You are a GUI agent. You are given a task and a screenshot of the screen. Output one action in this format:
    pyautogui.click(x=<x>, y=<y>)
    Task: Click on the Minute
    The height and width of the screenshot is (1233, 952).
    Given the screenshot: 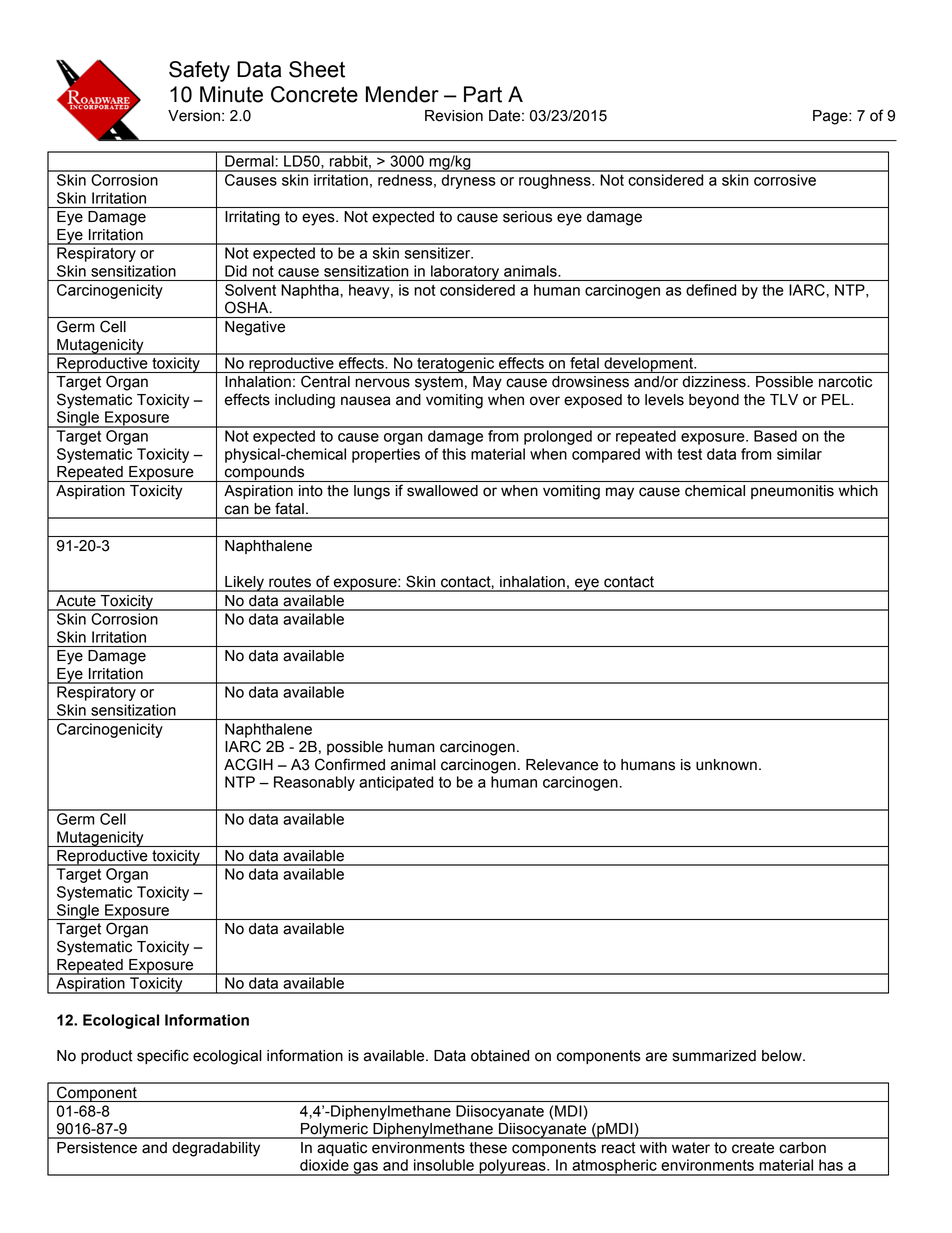 What is the action you would take?
    pyautogui.click(x=231, y=94)
